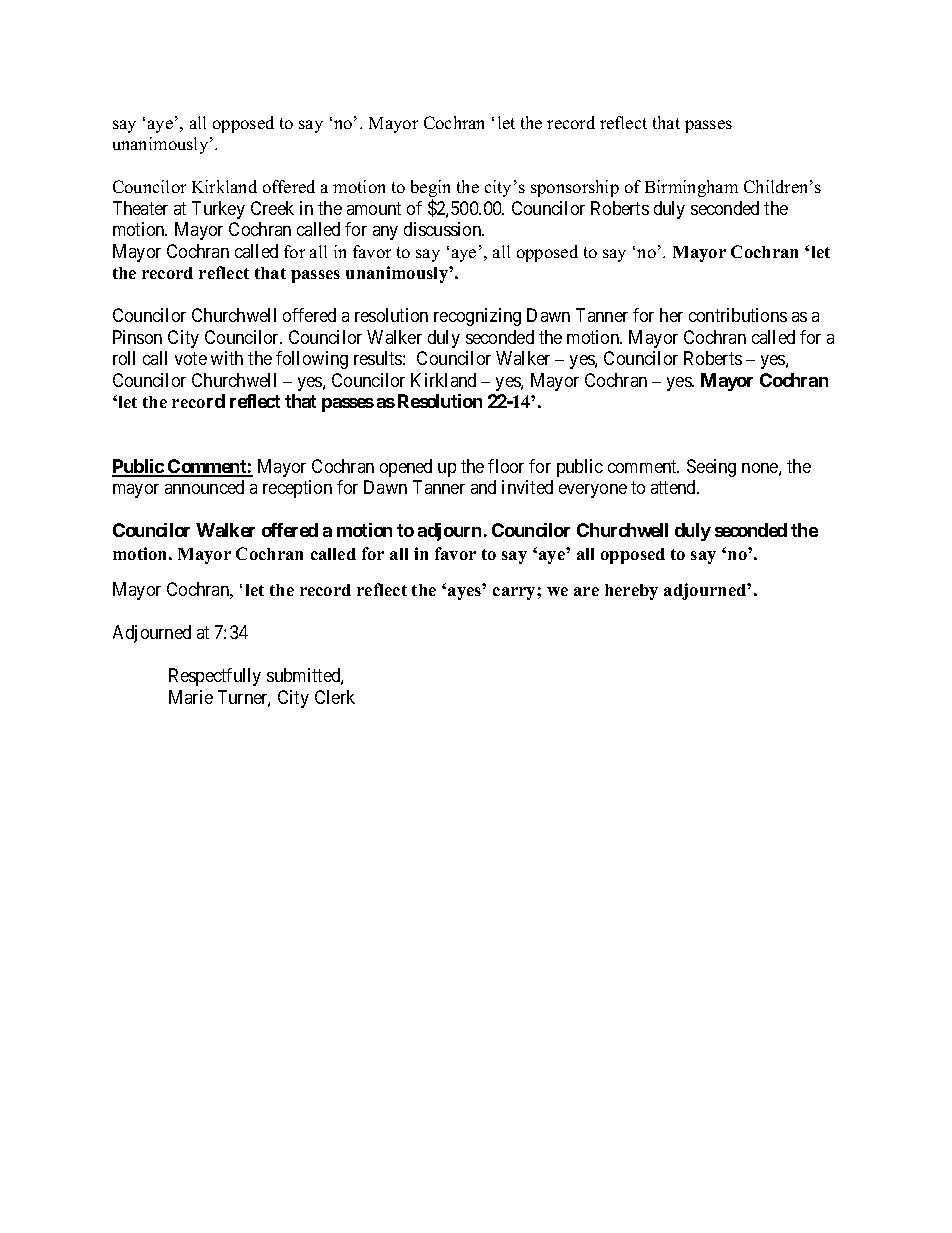  Describe the element at coordinates (137, 337) in the screenshot. I see `Pinson` at that location.
